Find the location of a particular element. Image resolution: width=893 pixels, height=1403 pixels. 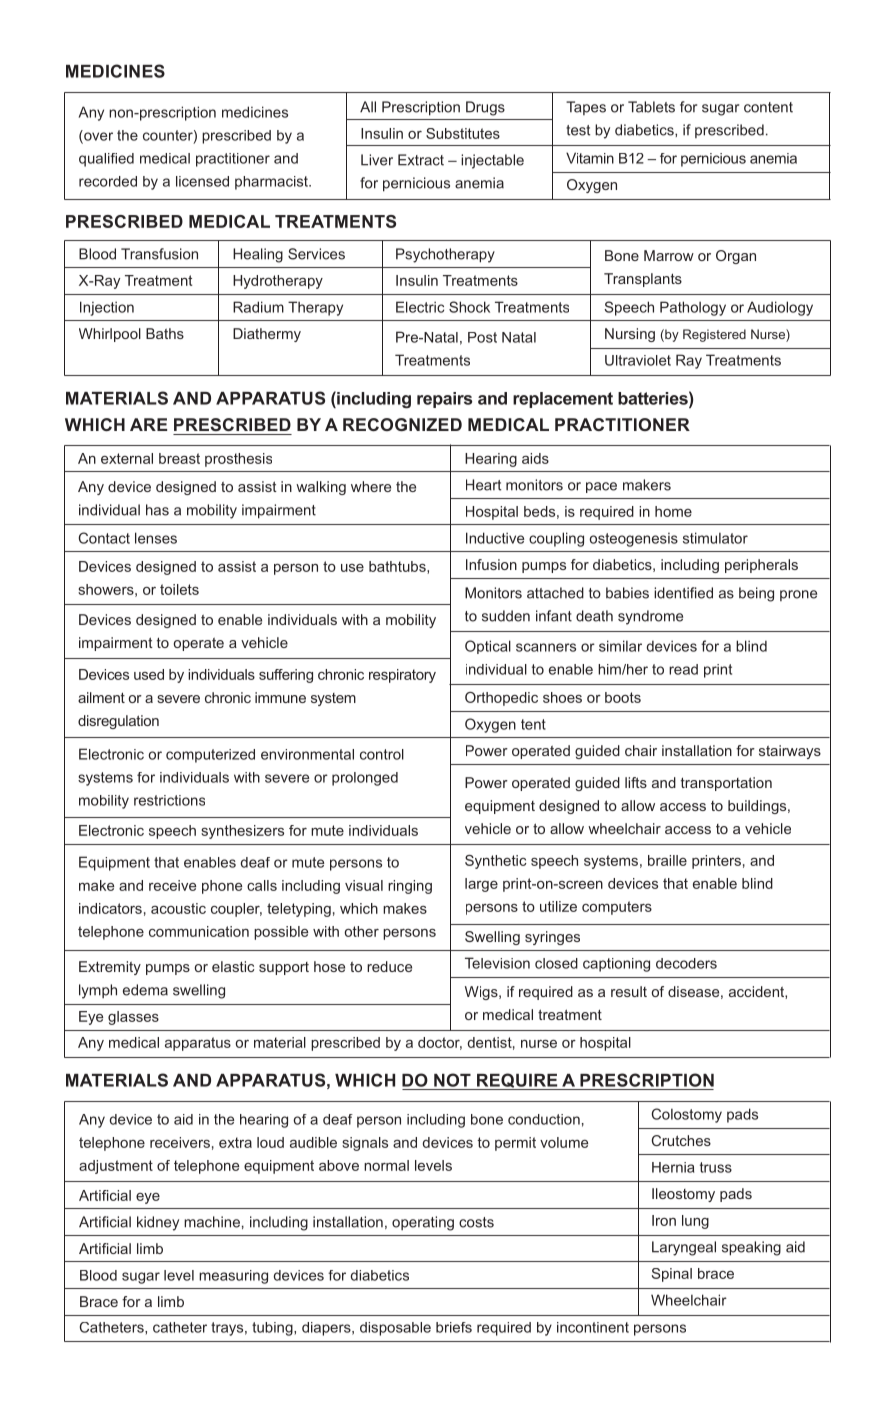

Substitutes is located at coordinates (463, 133).
